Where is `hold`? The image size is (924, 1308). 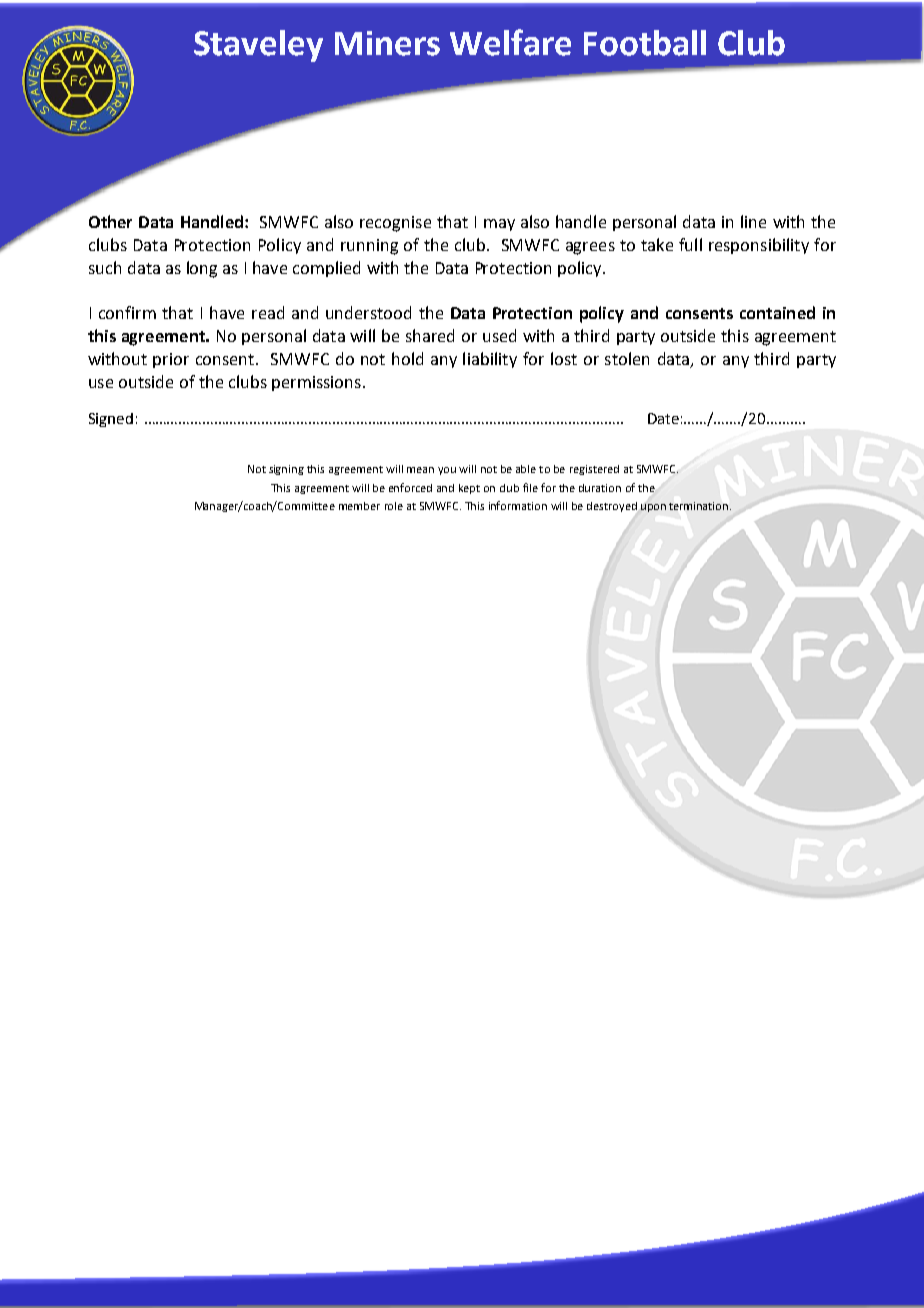
hold is located at coordinates (407, 358).
